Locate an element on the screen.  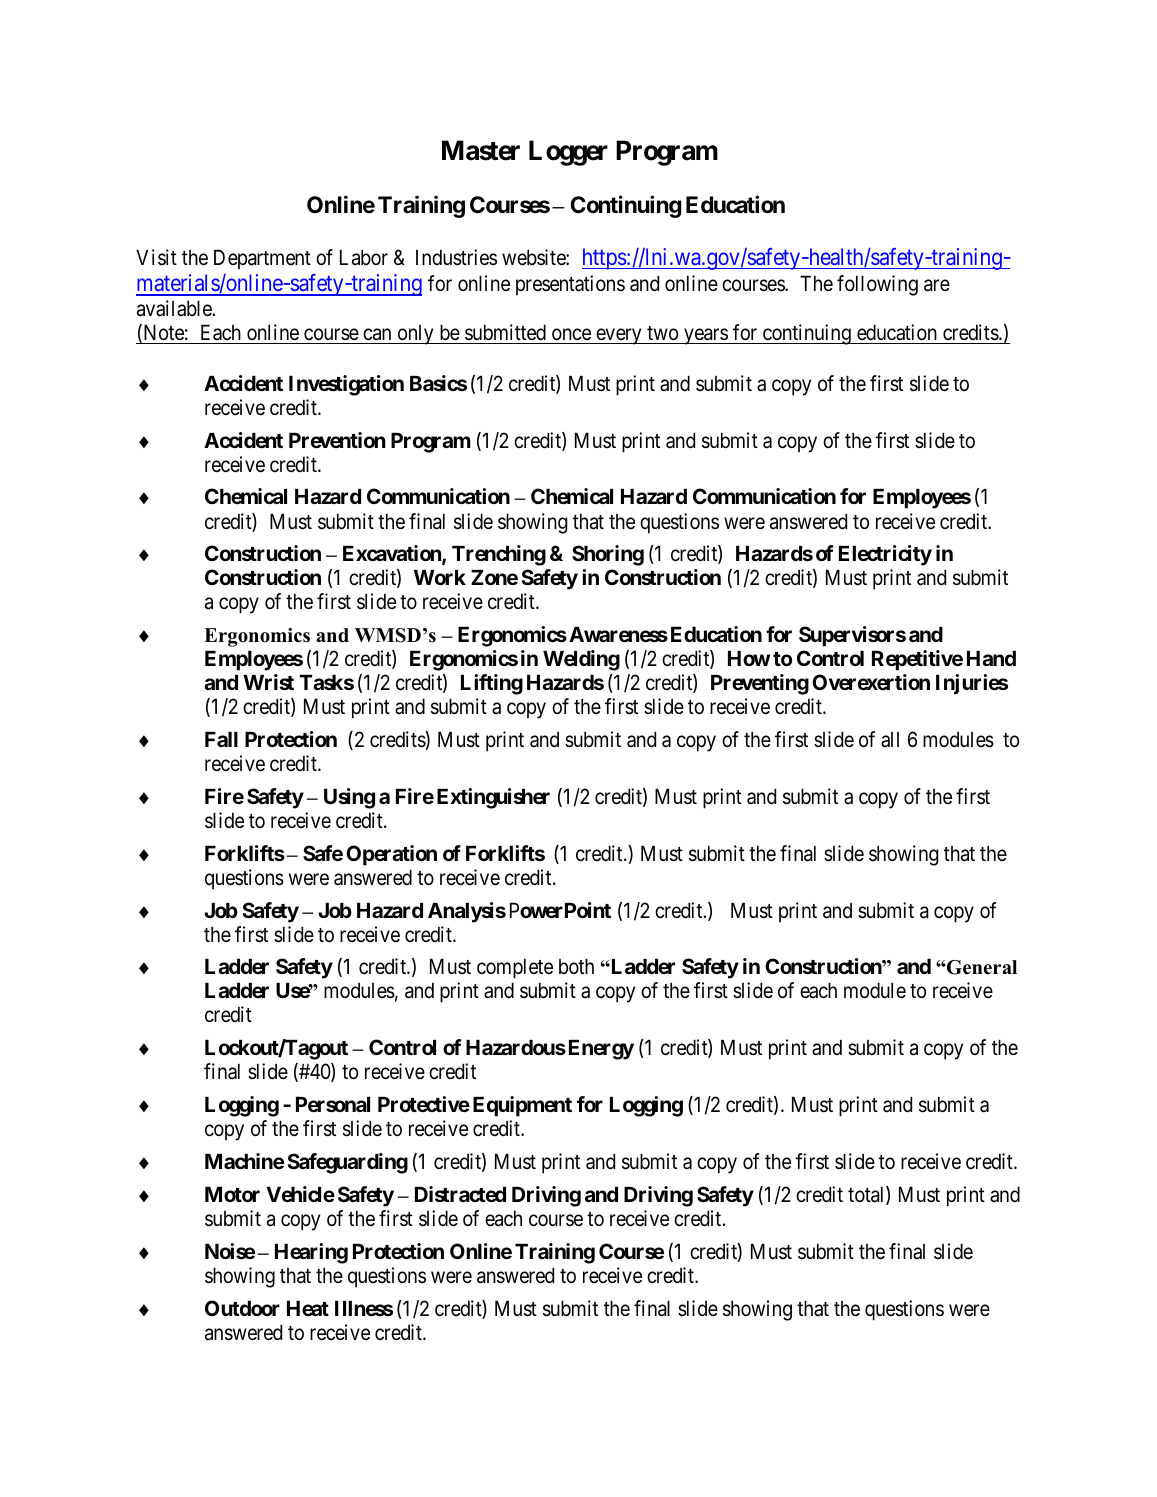
General is located at coordinates (981, 967).
